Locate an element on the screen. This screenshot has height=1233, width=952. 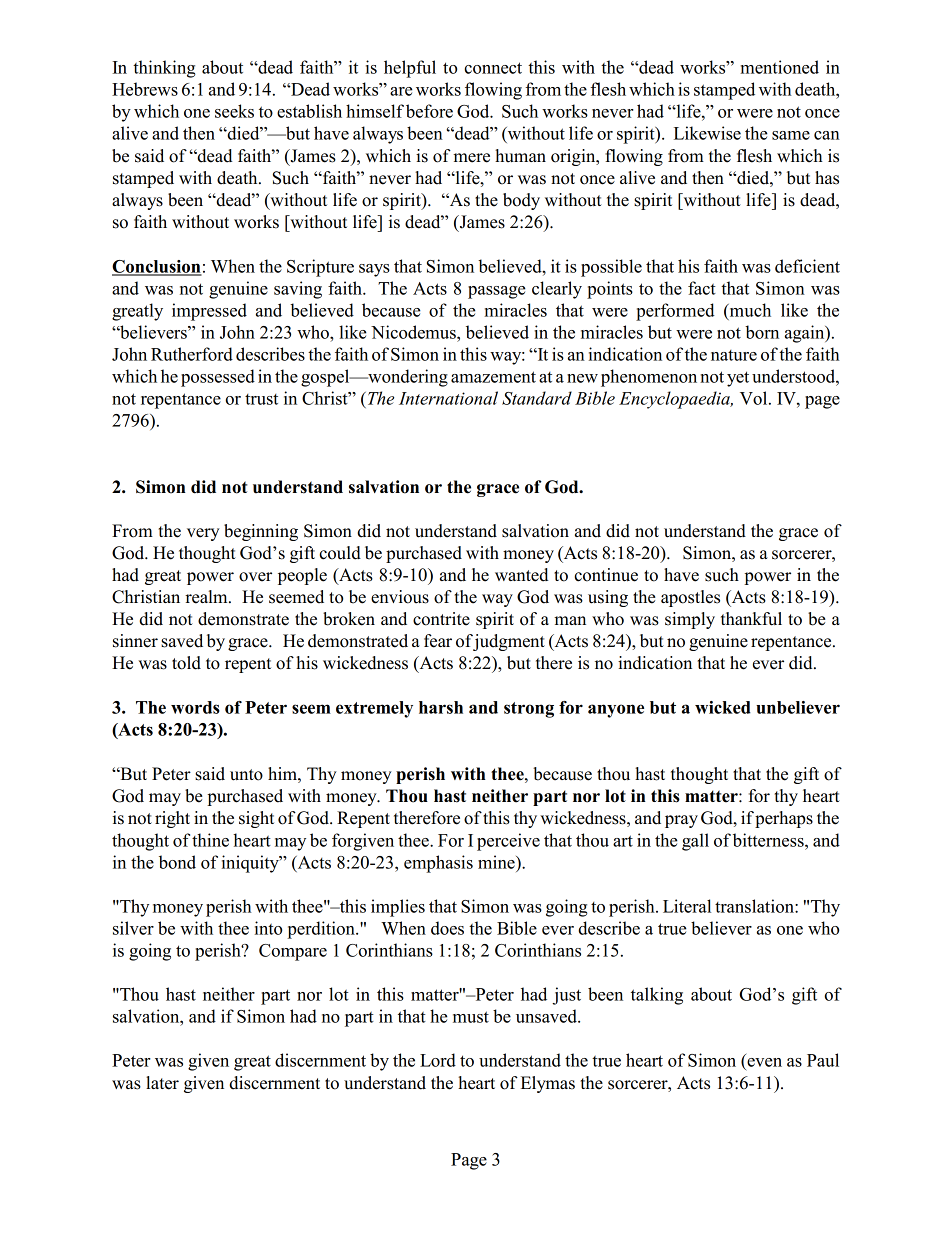
seeks is located at coordinates (234, 111).
